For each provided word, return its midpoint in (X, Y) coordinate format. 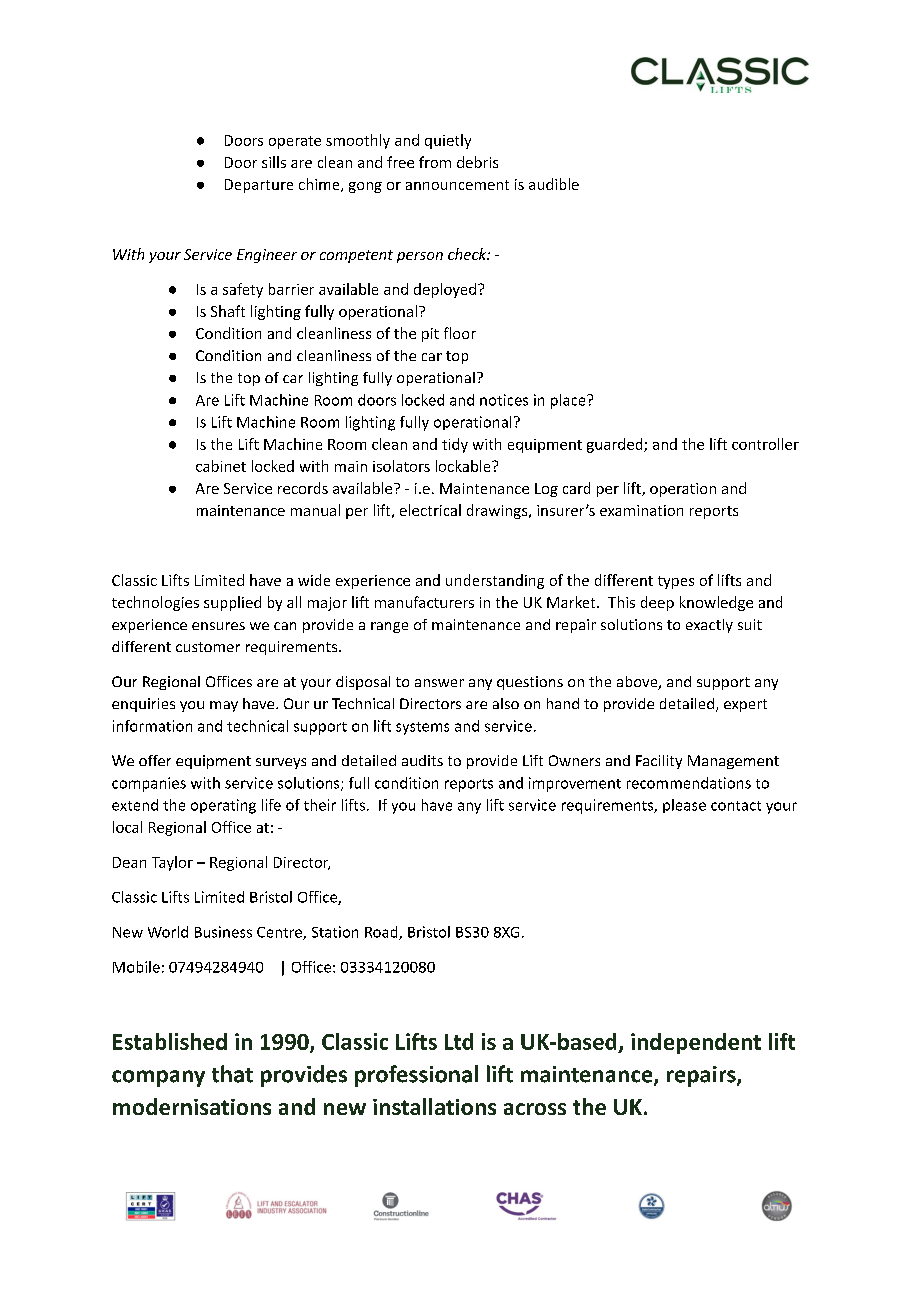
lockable (464, 466)
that (232, 1074)
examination (641, 510)
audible (554, 184)
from (435, 162)
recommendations (689, 783)
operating (223, 806)
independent (696, 1043)
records (303, 488)
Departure (259, 186)
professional (416, 1076)
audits (422, 760)
